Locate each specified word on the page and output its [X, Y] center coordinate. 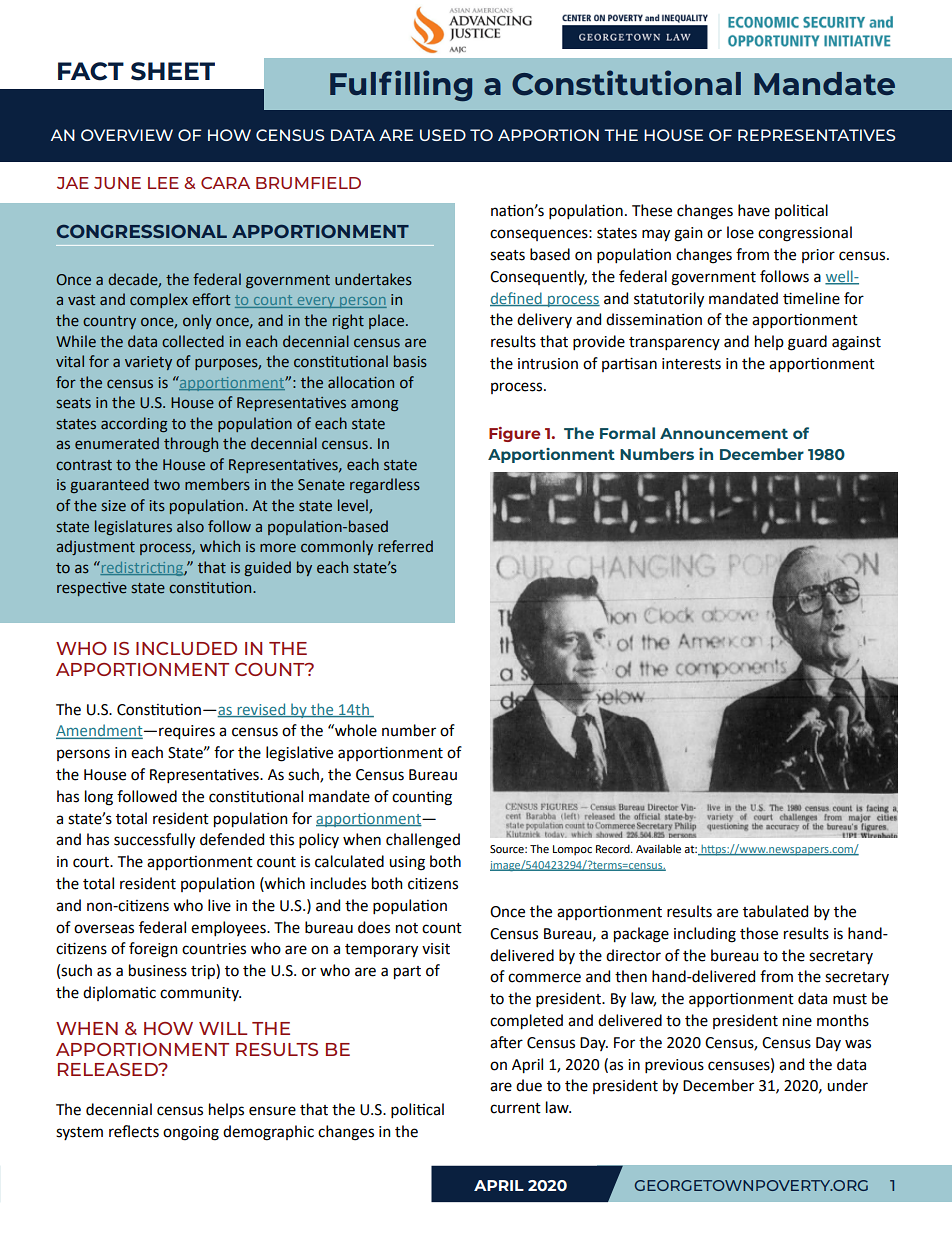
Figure [515, 434]
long [99, 798]
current [515, 1108]
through [191, 444]
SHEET [173, 71]
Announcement [724, 433]
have [754, 210]
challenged [423, 841]
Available [658, 848]
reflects [134, 1131]
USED [443, 135]
